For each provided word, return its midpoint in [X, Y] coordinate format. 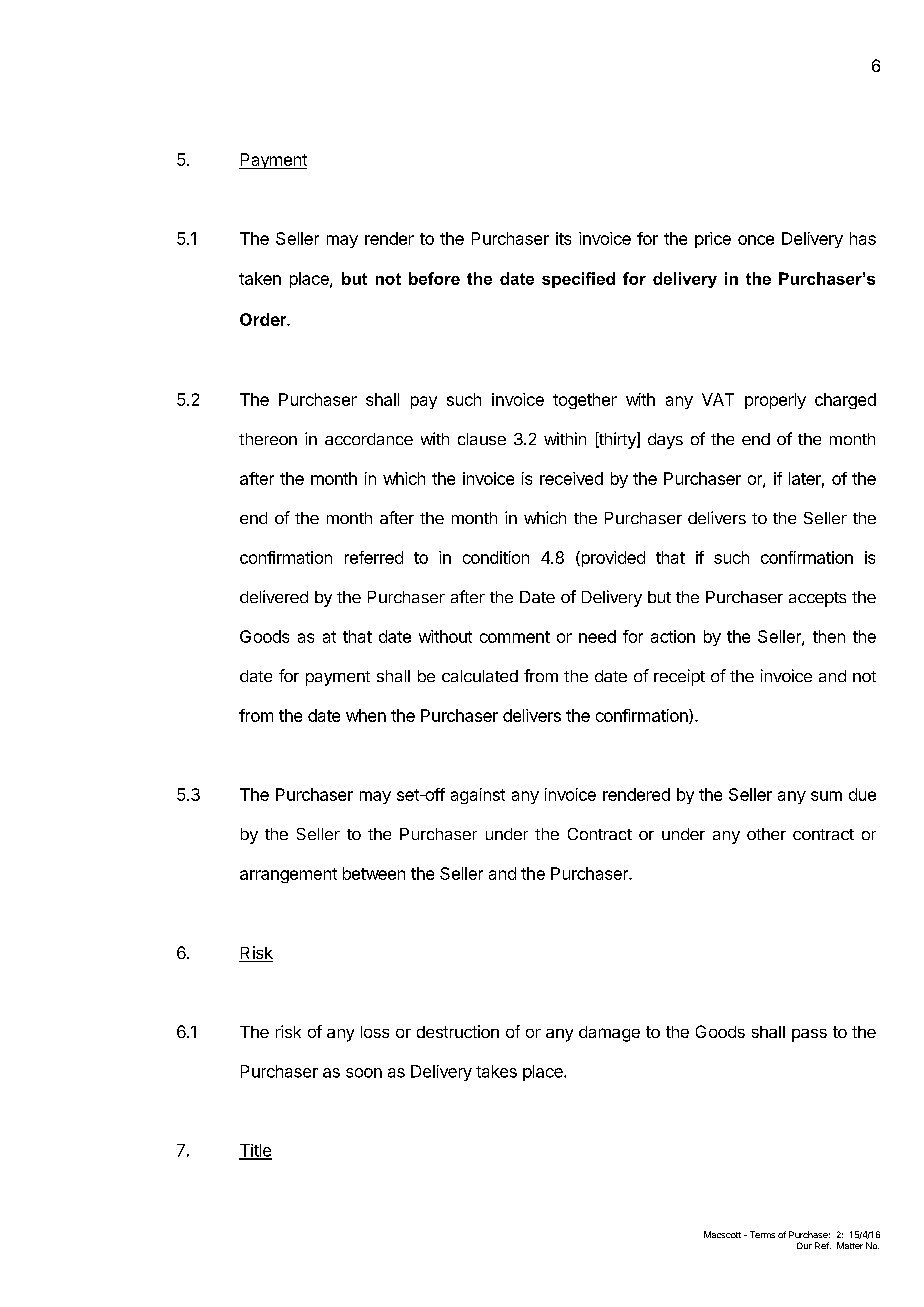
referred [374, 557]
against [478, 796]
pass [809, 1035]
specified [578, 280]
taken [260, 278]
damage [609, 1034]
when [366, 715]
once [756, 240]
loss [375, 1032]
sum [826, 796]
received [571, 478]
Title [255, 1151]
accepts [817, 599]
